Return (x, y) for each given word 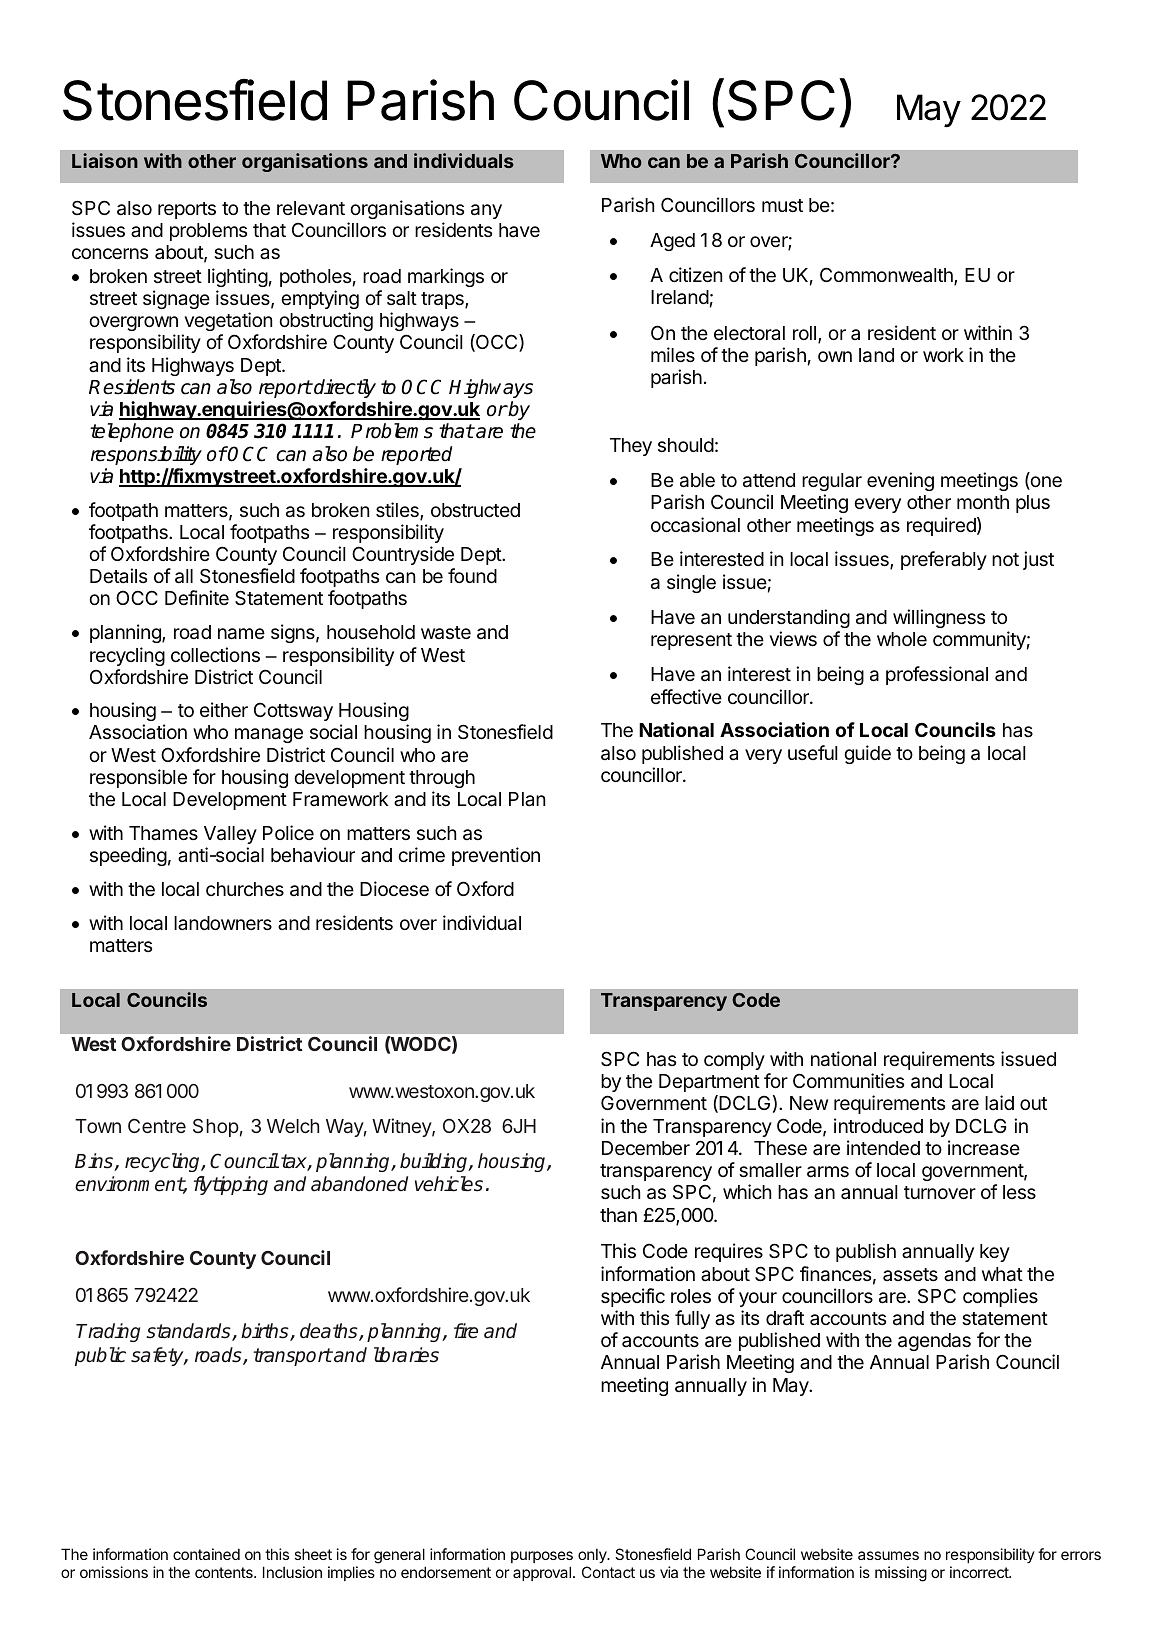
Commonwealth (887, 276)
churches (245, 889)
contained (206, 1554)
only (593, 1556)
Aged (672, 242)
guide (867, 754)
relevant (311, 208)
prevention (496, 856)
